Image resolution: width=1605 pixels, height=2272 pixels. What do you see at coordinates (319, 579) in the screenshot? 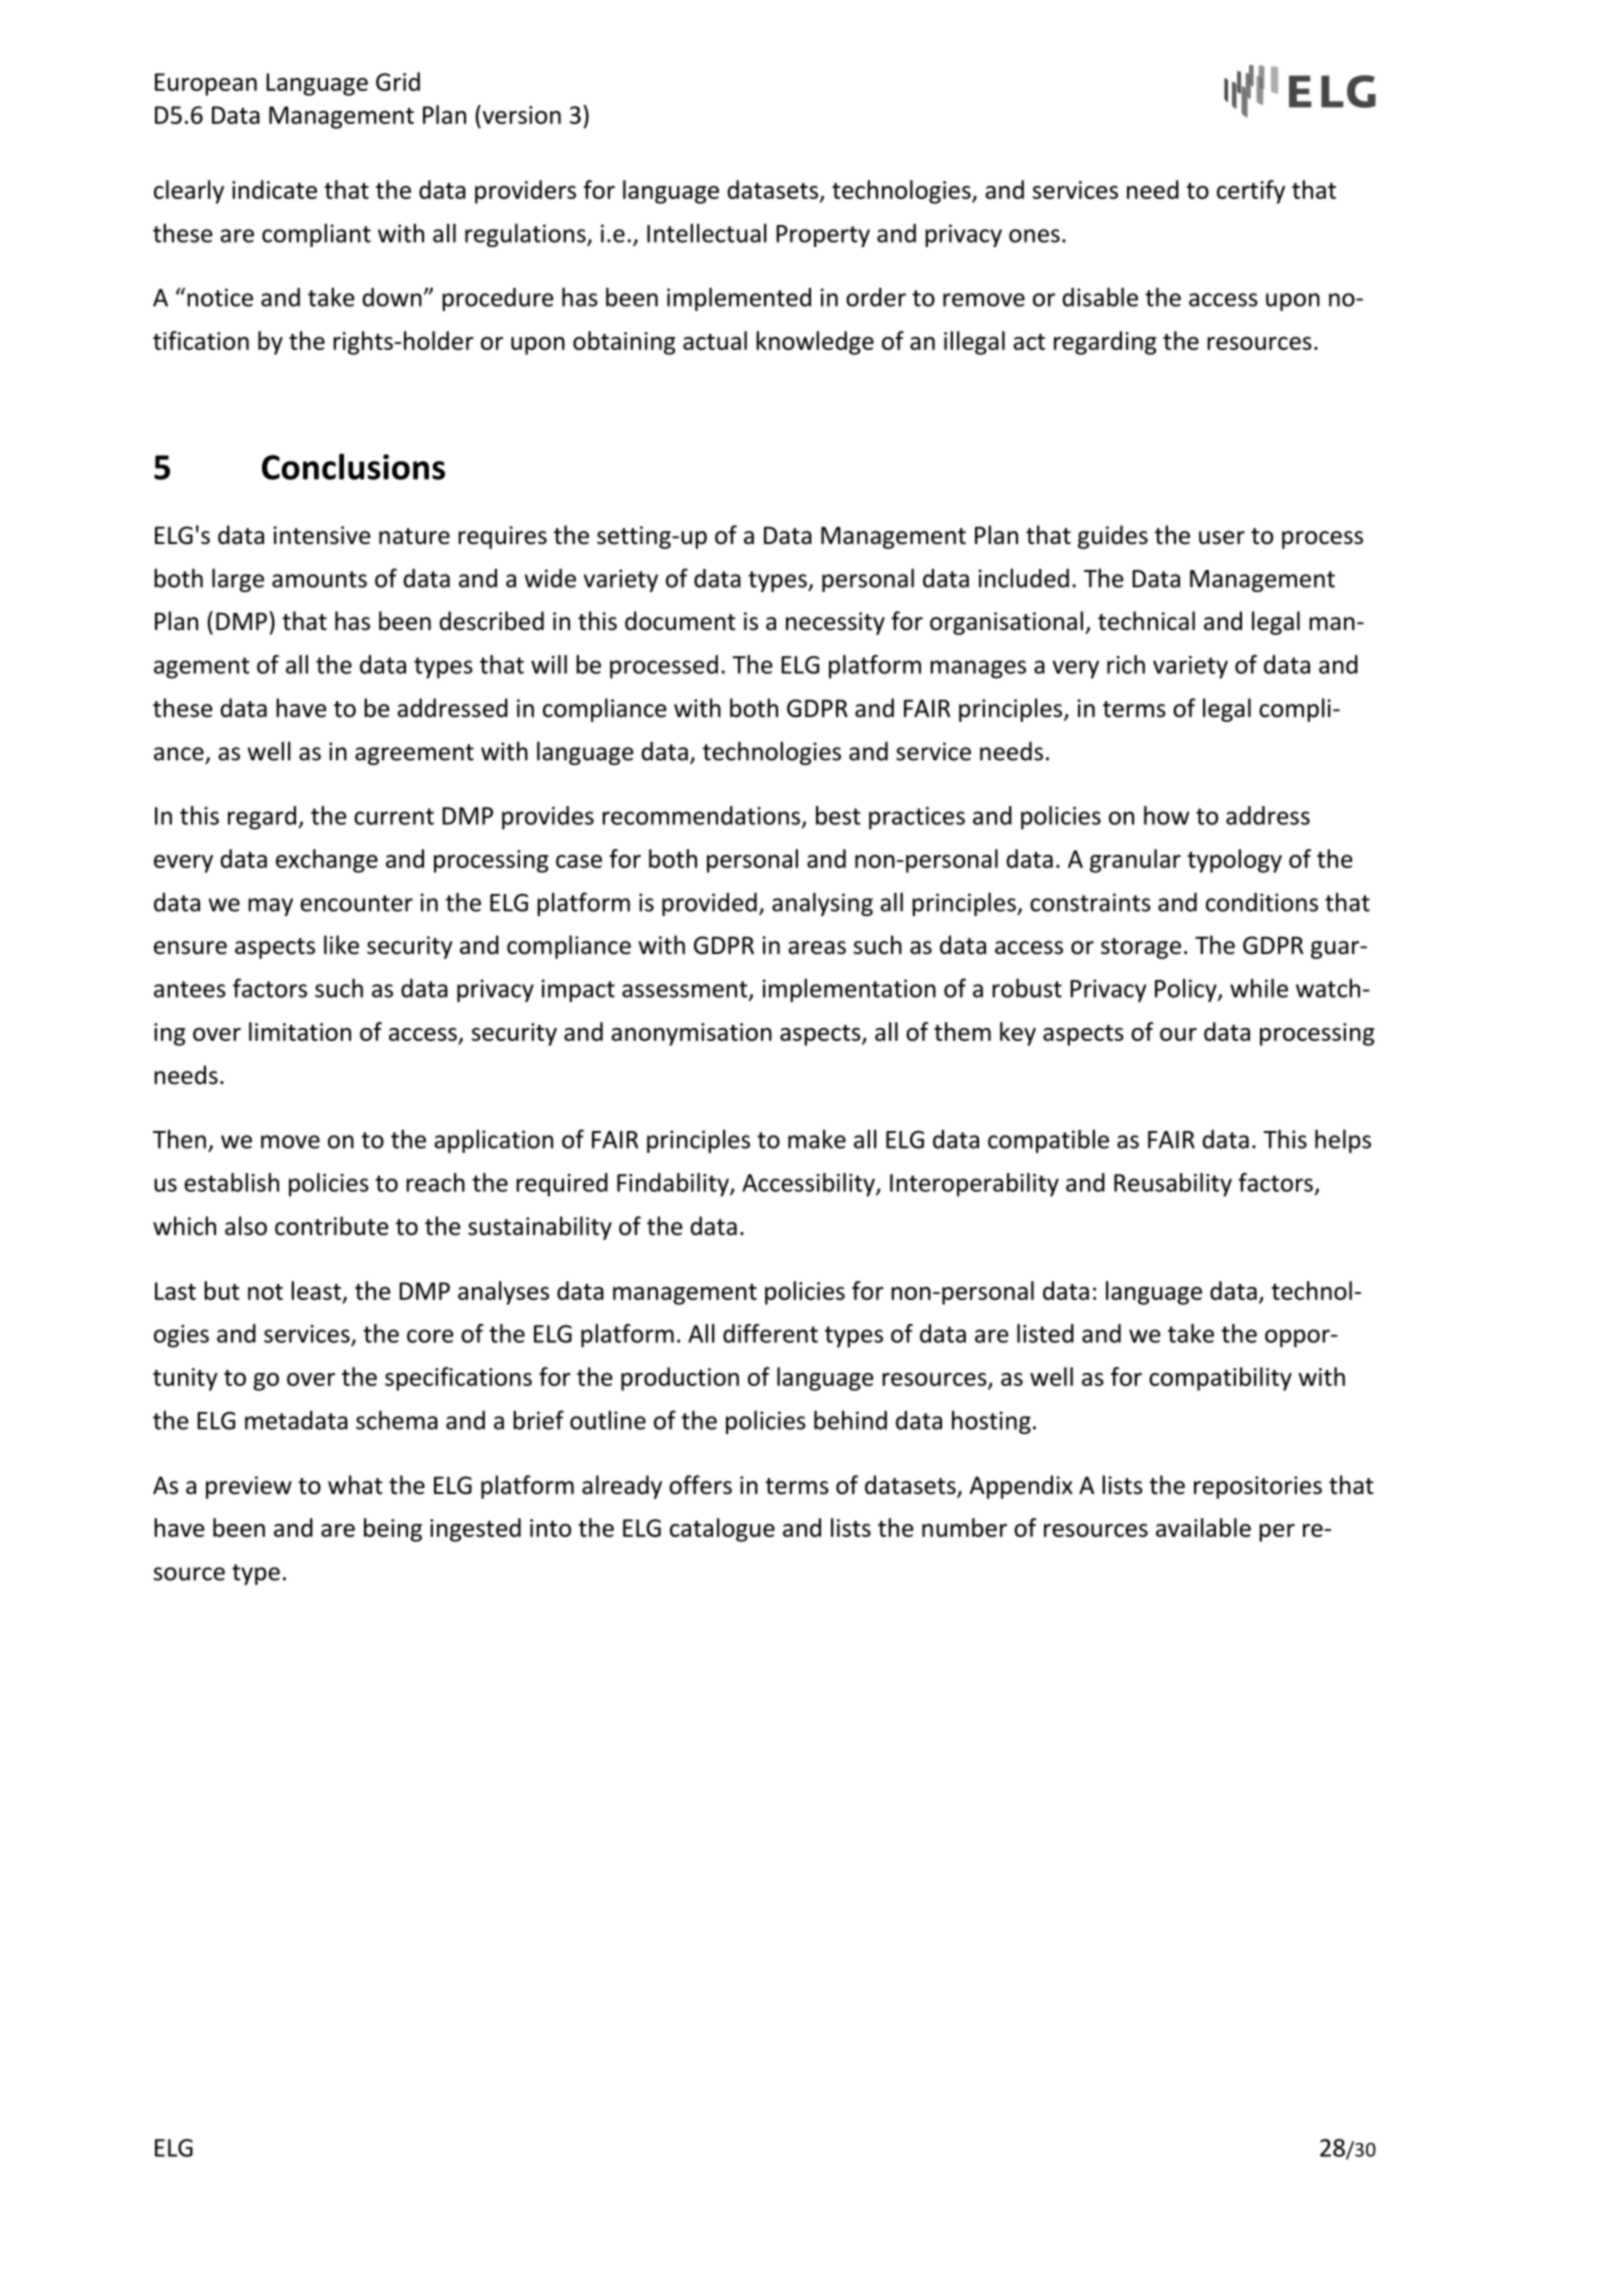
I see `amounts` at bounding box center [319, 579].
